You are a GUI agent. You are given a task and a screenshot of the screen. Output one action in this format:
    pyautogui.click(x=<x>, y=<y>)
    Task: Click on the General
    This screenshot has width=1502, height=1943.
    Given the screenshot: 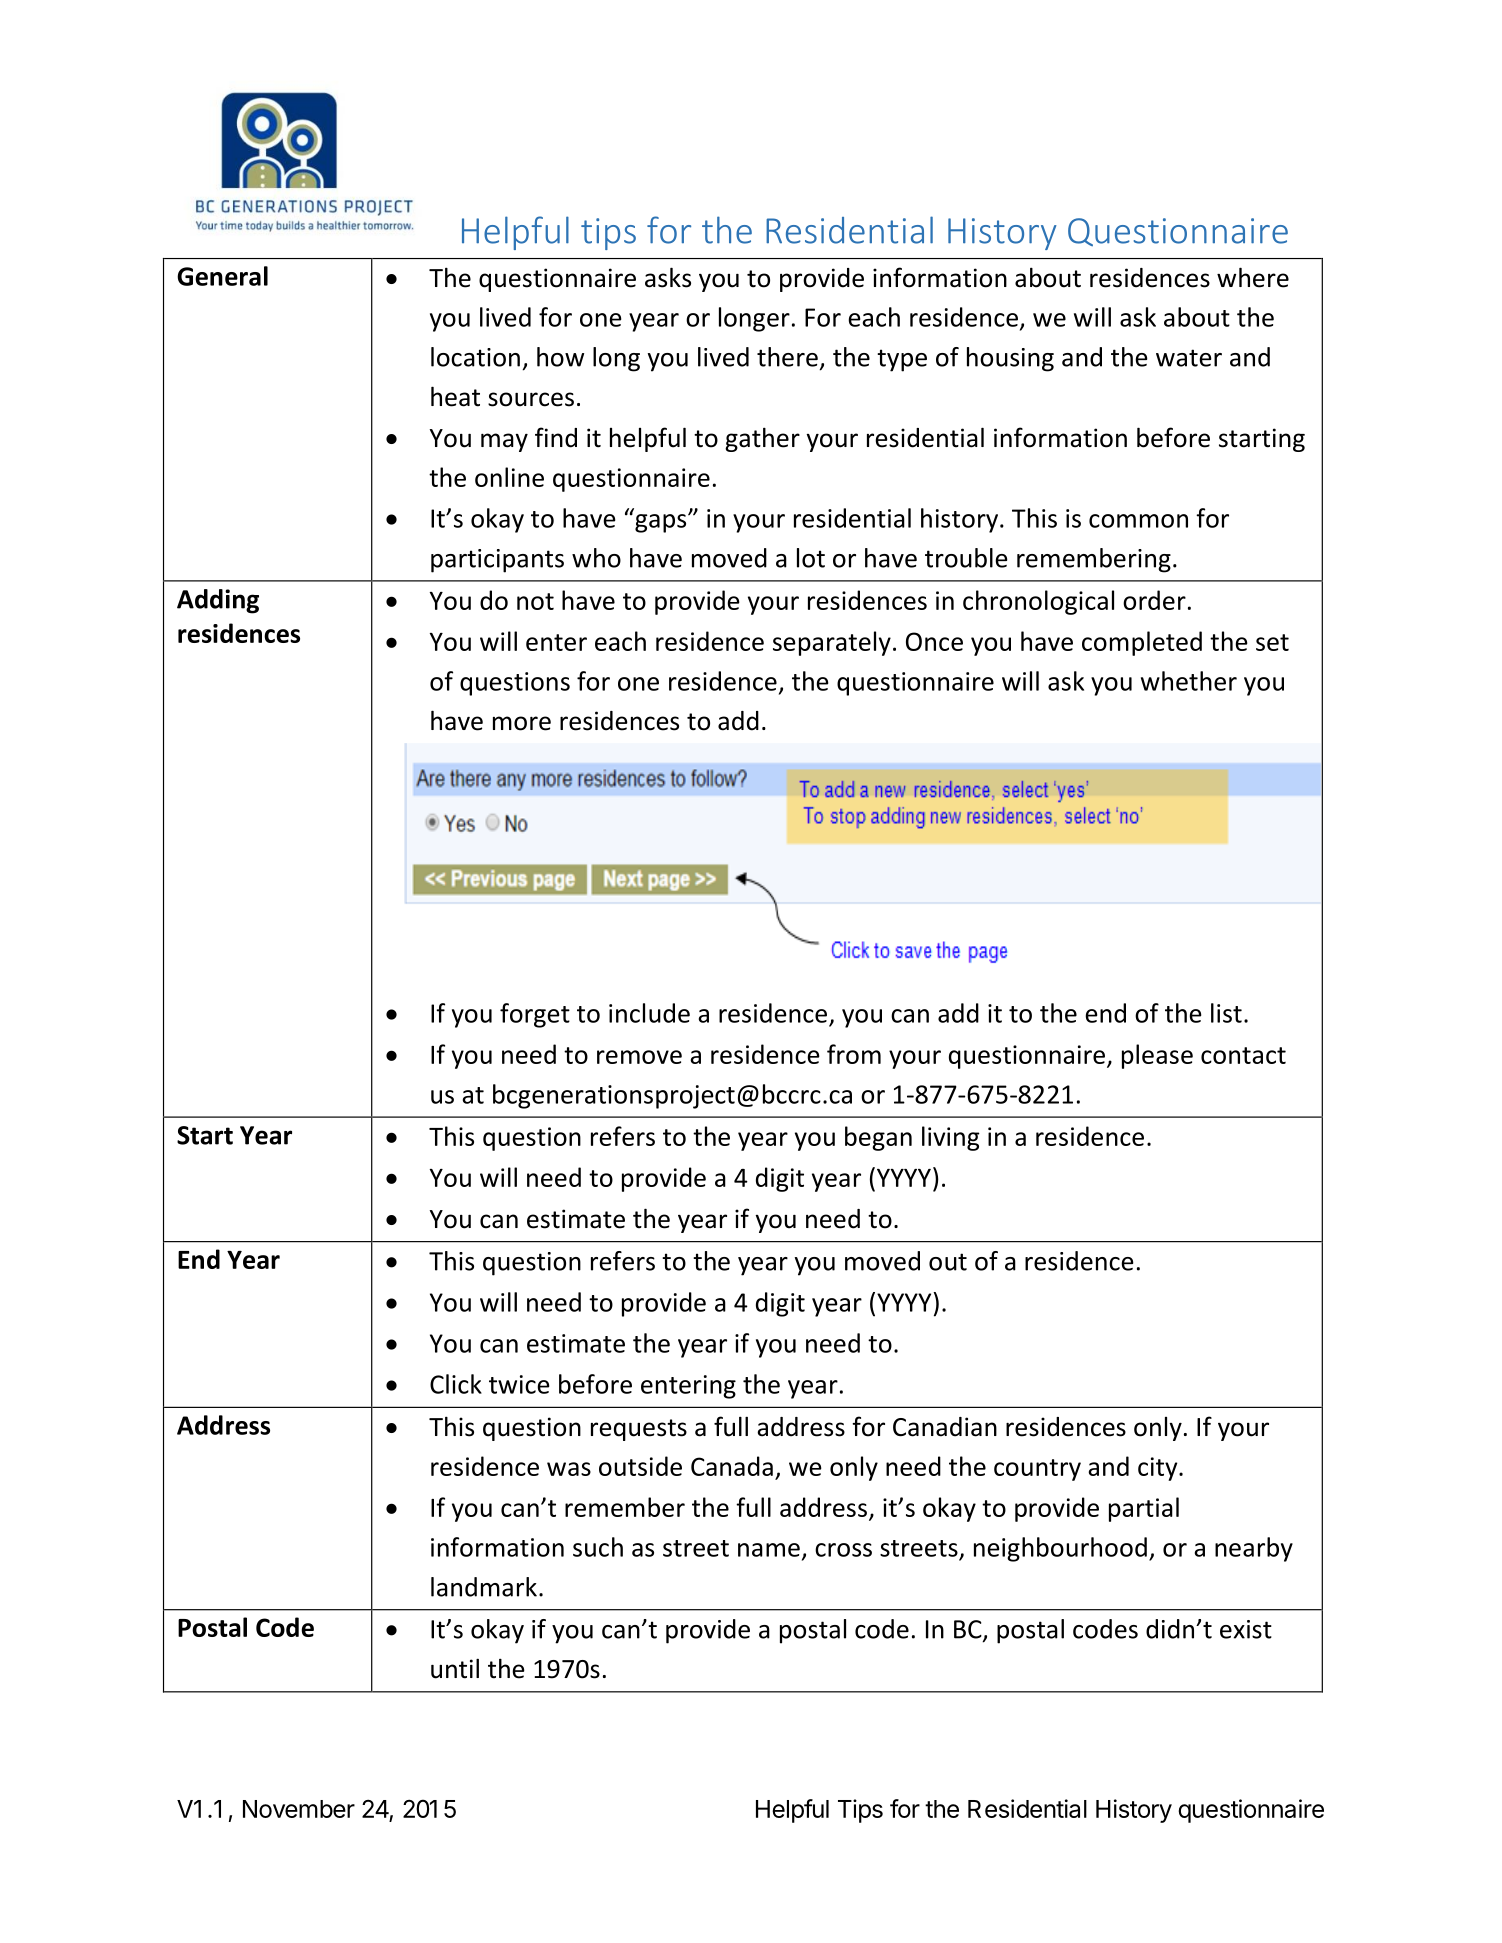 What is the action you would take?
    pyautogui.click(x=222, y=276)
